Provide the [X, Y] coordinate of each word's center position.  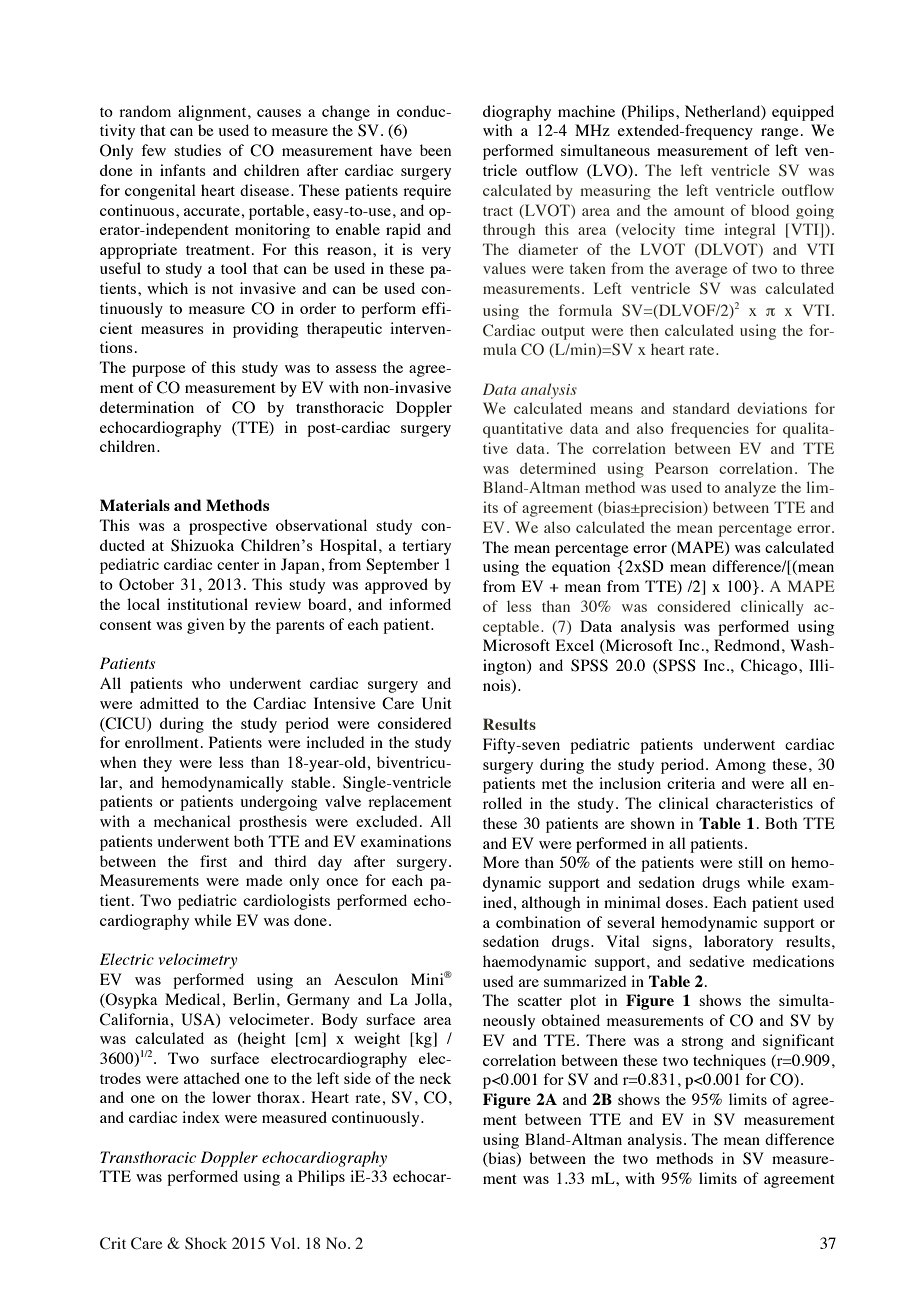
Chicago [770, 667]
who [206, 683]
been [435, 150]
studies [197, 150]
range [780, 134]
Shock [206, 1243]
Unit [437, 703]
